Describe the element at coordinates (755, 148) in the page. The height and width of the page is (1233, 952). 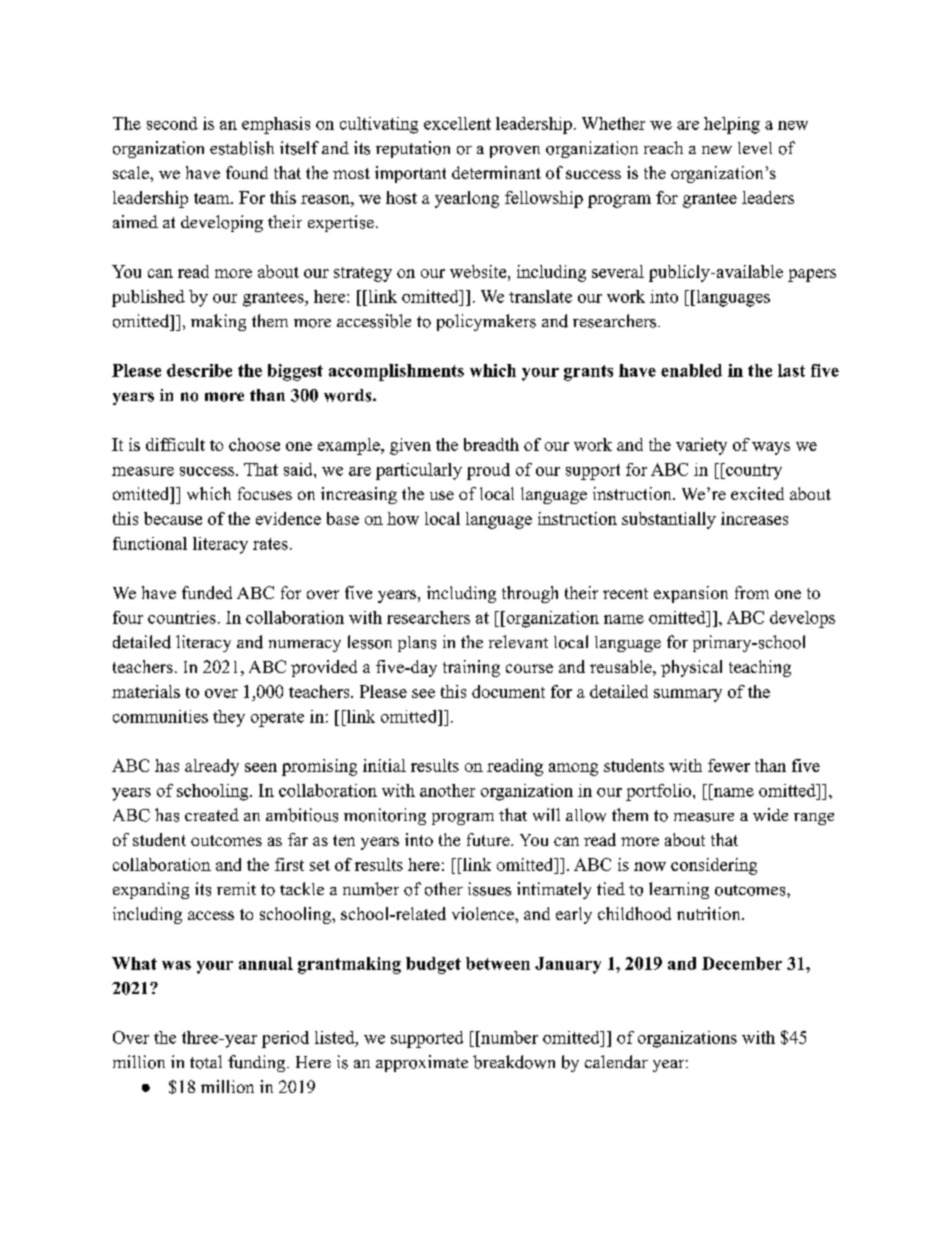
I see `level` at that location.
